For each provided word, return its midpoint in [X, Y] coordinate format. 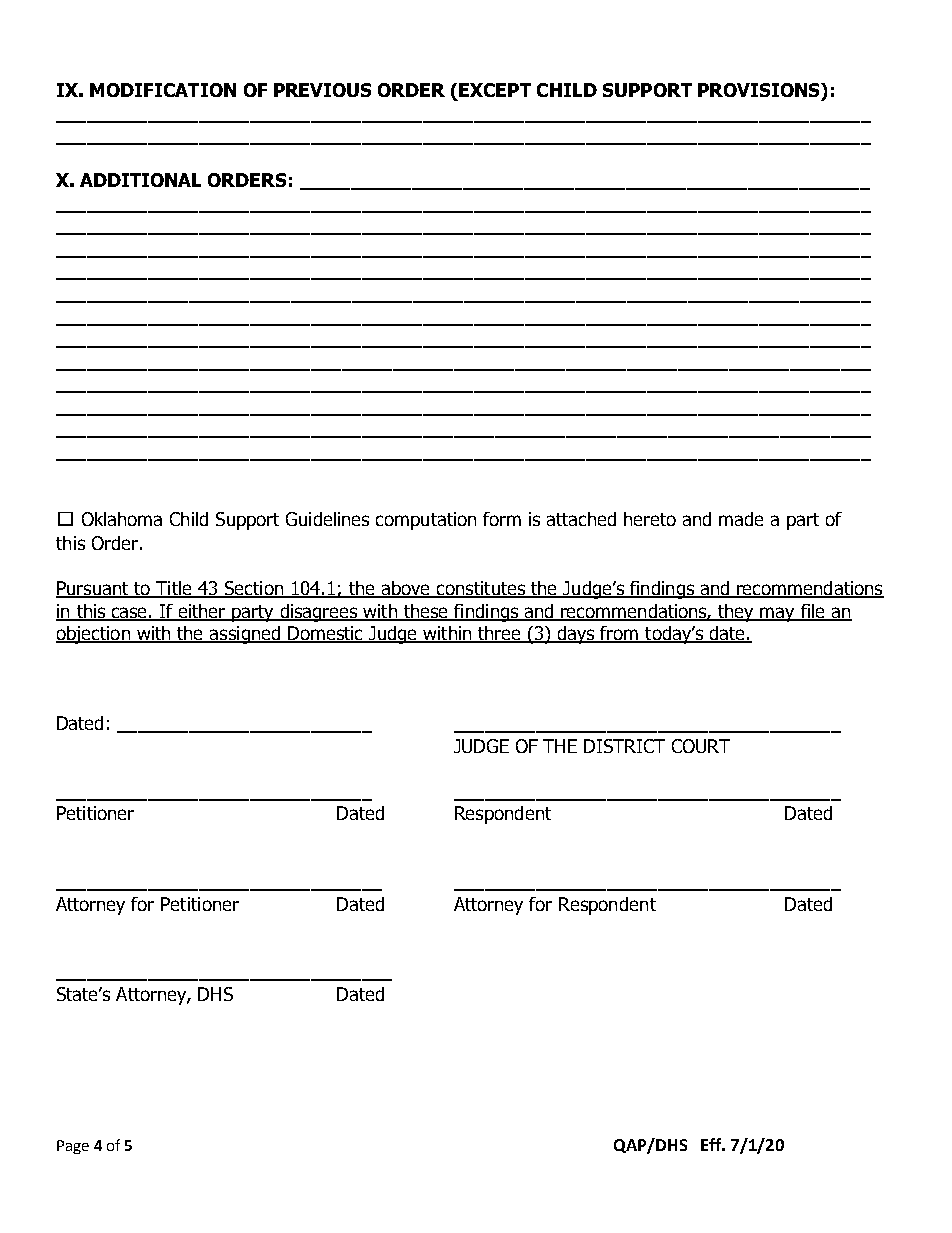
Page [73, 1147]
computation [426, 521]
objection [94, 635]
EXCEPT [495, 90]
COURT [701, 746]
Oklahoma [122, 519]
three [499, 634]
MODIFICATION [163, 90]
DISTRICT [624, 746]
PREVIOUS [322, 90]
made [741, 519]
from [620, 634]
